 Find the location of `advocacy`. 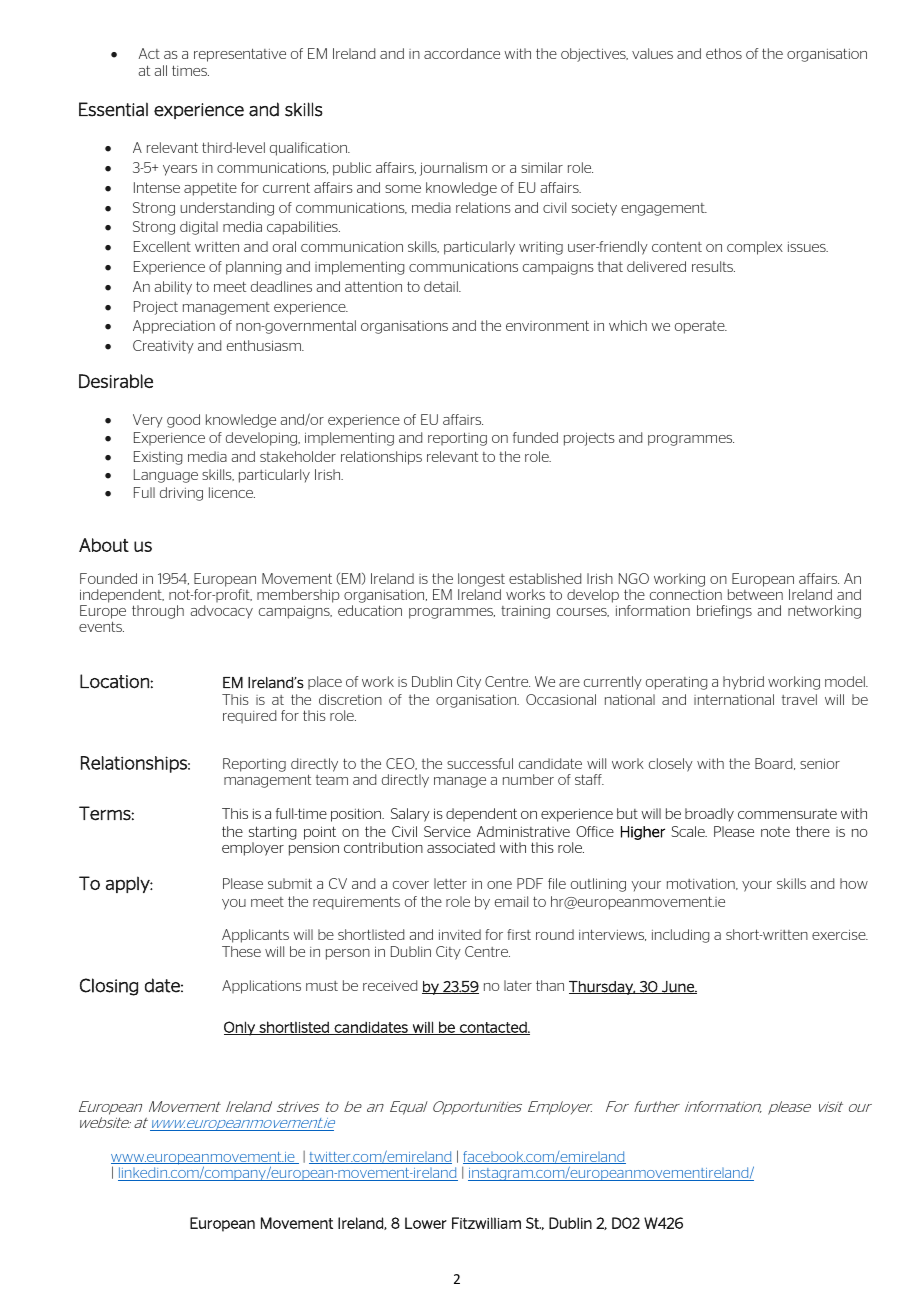

advocacy is located at coordinates (221, 612).
